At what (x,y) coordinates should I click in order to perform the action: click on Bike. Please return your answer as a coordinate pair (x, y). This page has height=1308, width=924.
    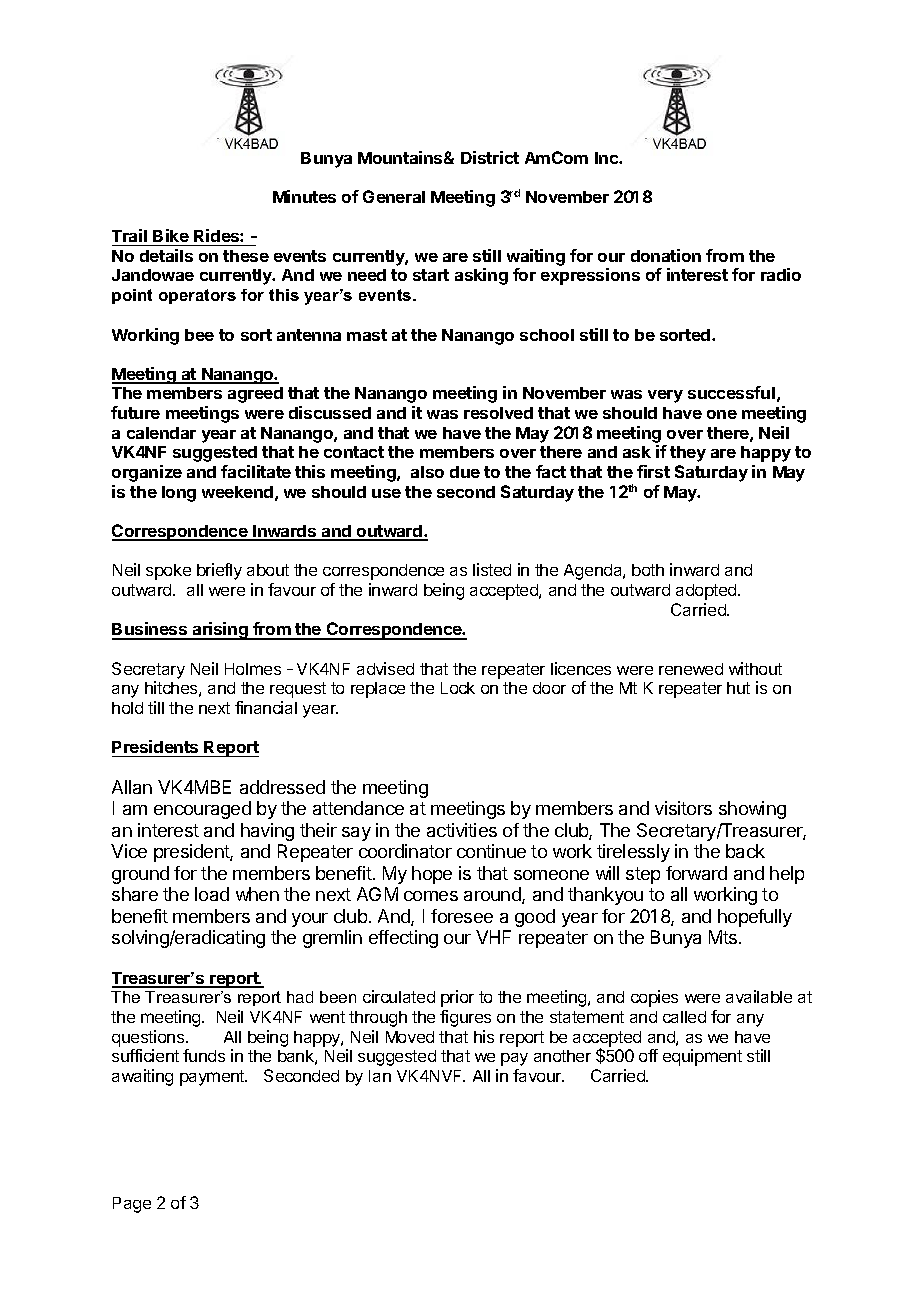
    Looking at the image, I should click on (171, 235).
